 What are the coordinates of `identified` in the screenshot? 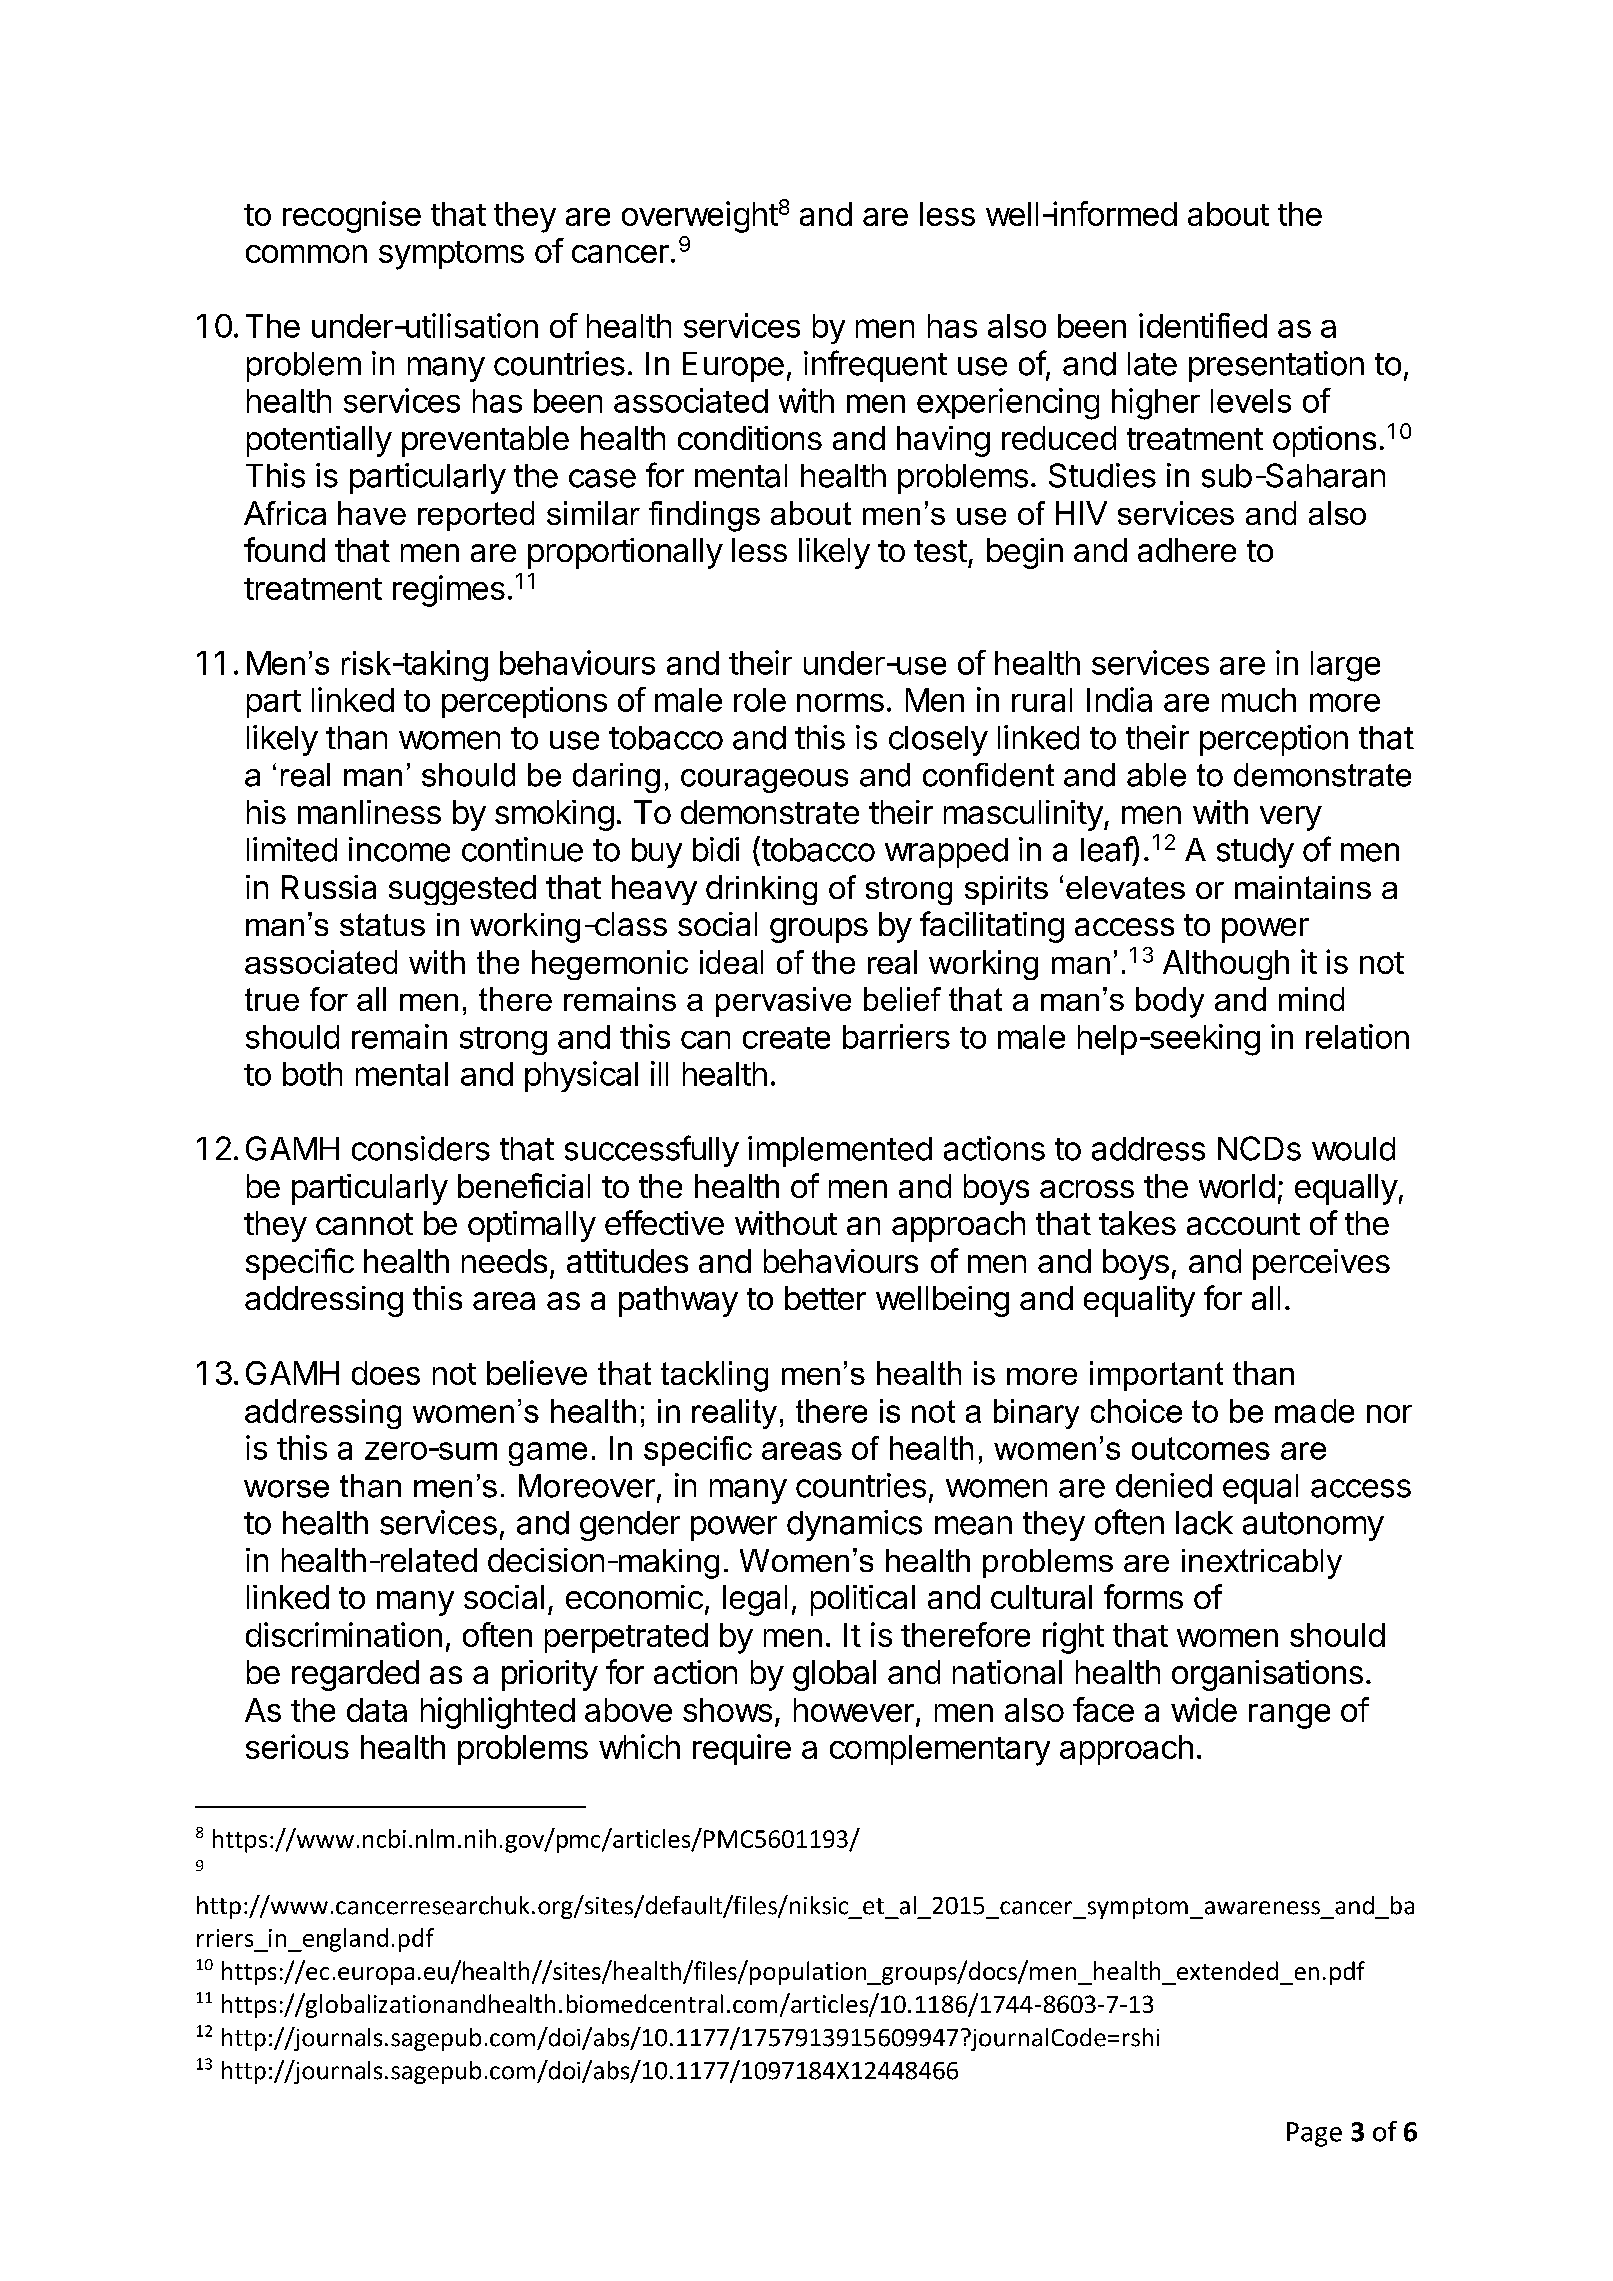 It's located at (1203, 325).
